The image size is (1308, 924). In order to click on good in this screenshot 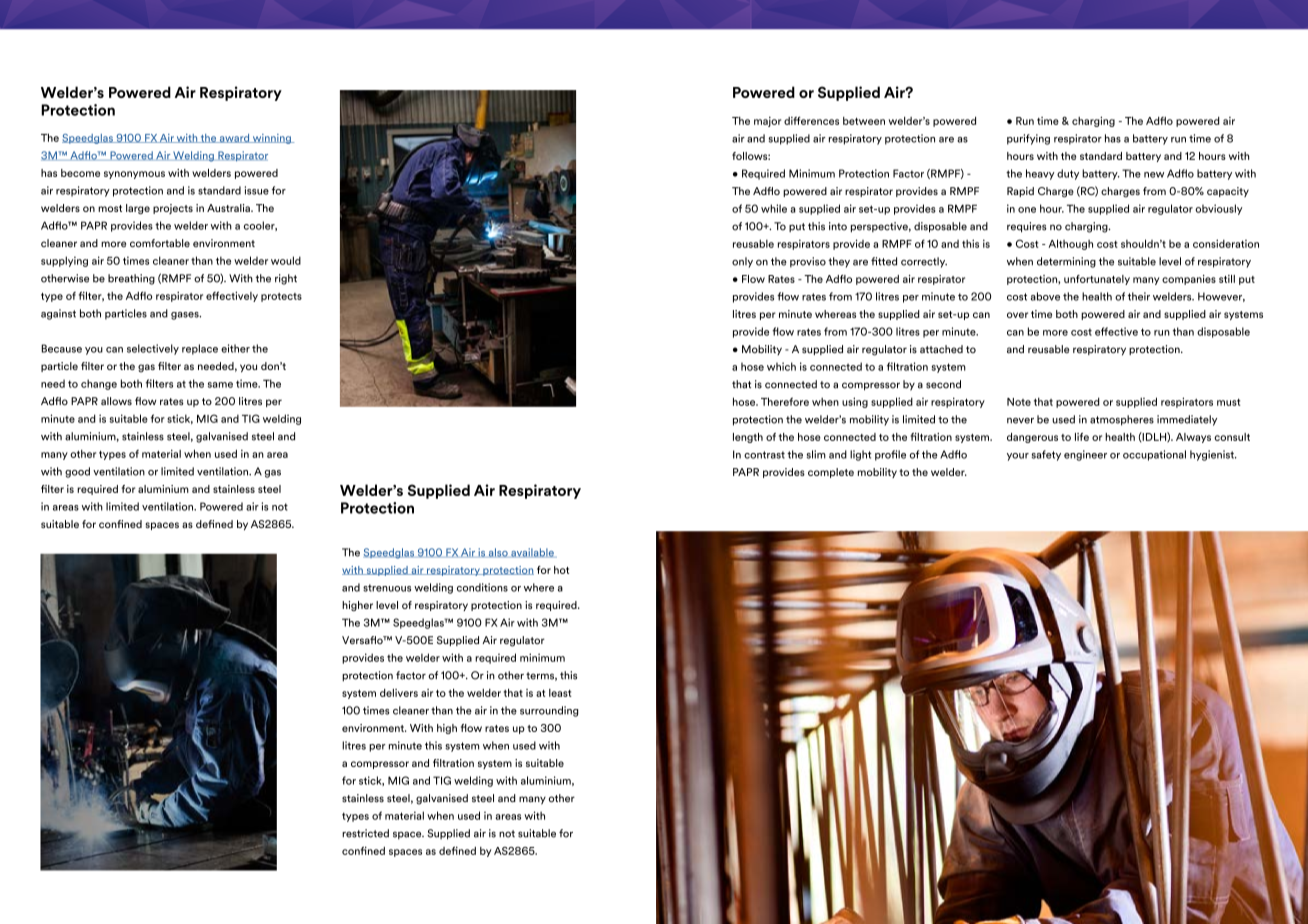, I will do `click(77, 472)`.
